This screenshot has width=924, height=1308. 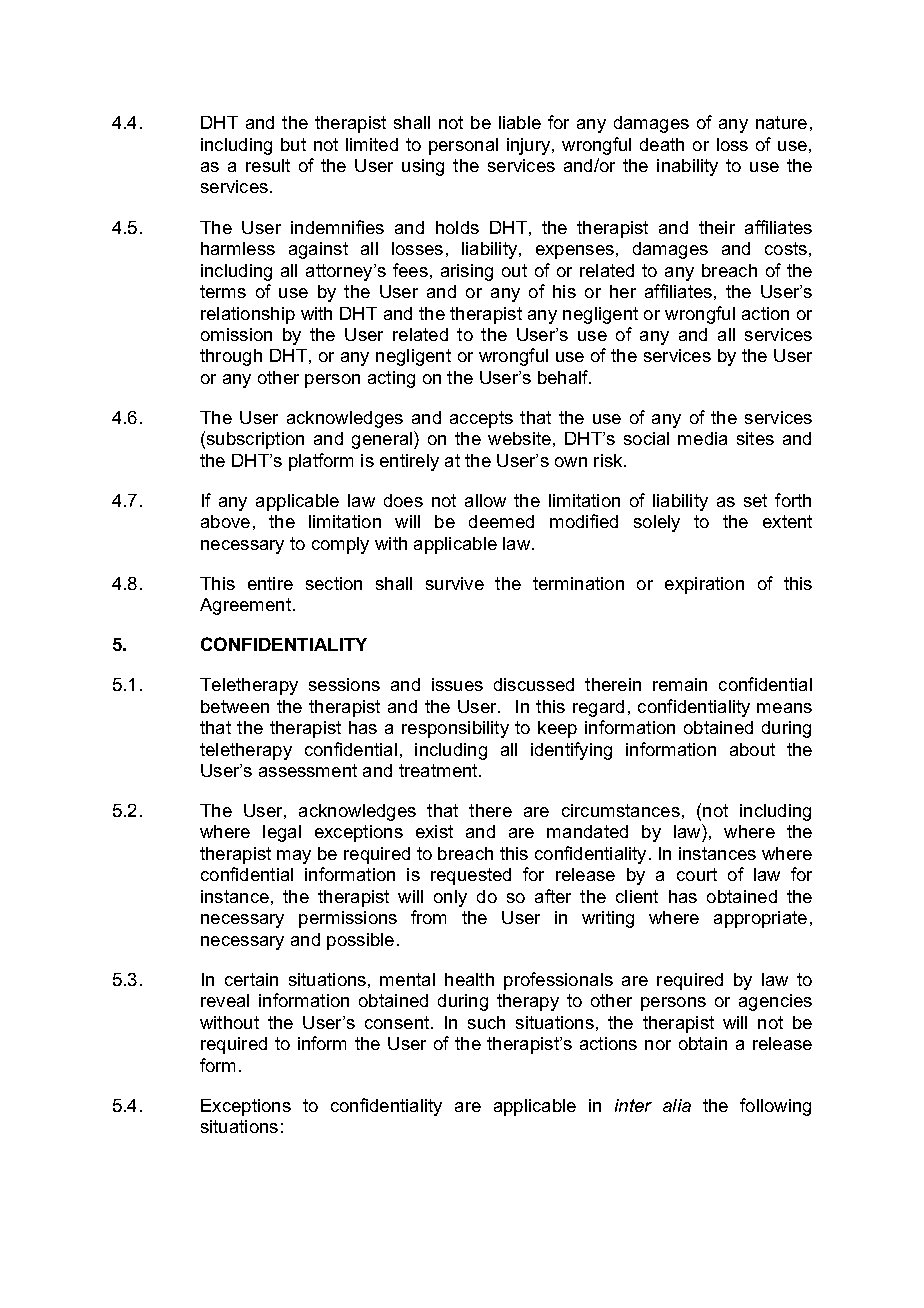 I want to click on but, so click(x=293, y=144).
